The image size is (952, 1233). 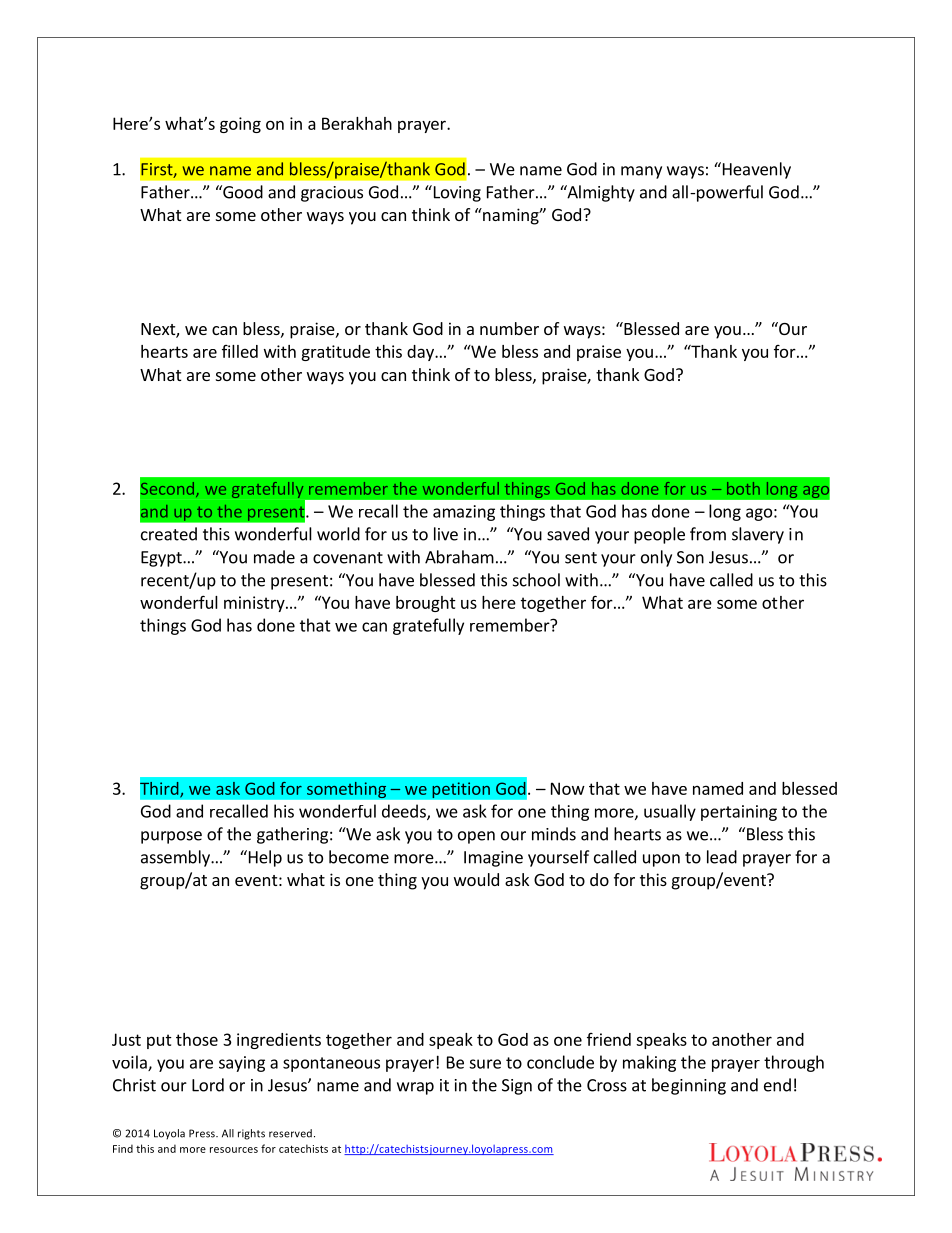 I want to click on pertaining, so click(x=739, y=813).
